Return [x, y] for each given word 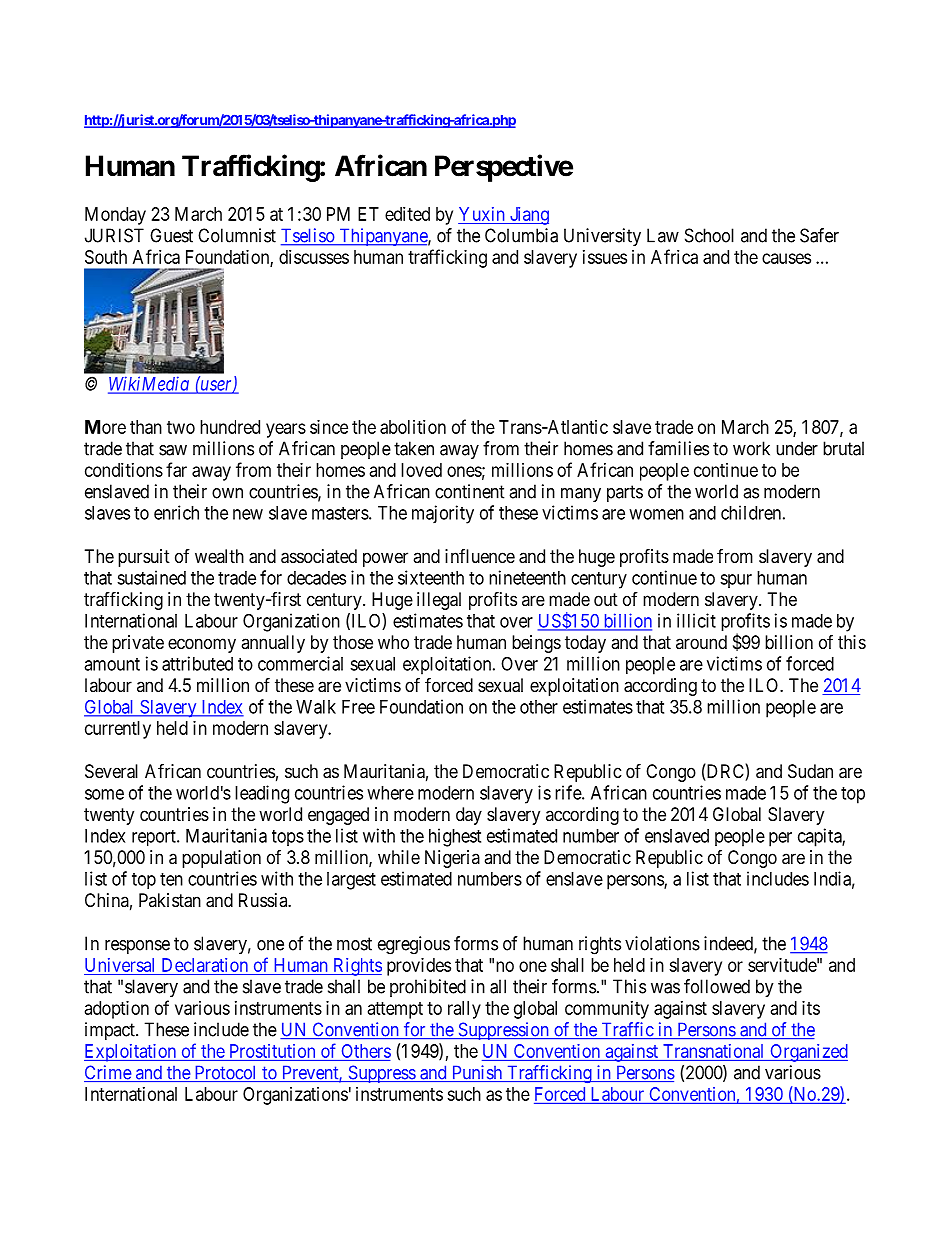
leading [262, 794]
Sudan [810, 771]
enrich [176, 512]
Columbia [521, 235]
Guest [171, 235]
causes [786, 258]
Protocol [226, 1073]
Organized [808, 1053]
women [656, 514]
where [390, 793]
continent [470, 491]
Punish [477, 1073]
